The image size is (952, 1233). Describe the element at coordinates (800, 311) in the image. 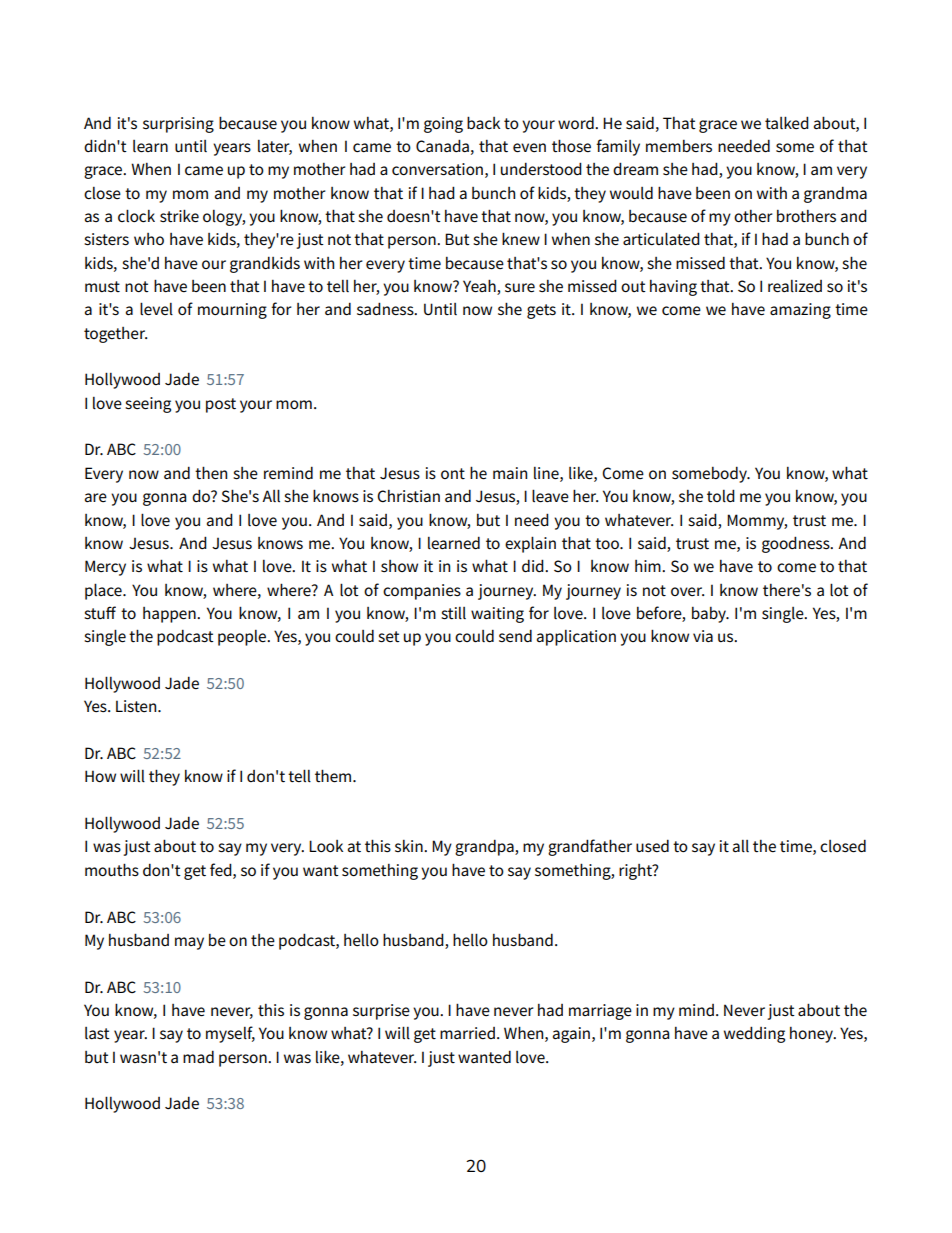

I see `amazing` at that location.
